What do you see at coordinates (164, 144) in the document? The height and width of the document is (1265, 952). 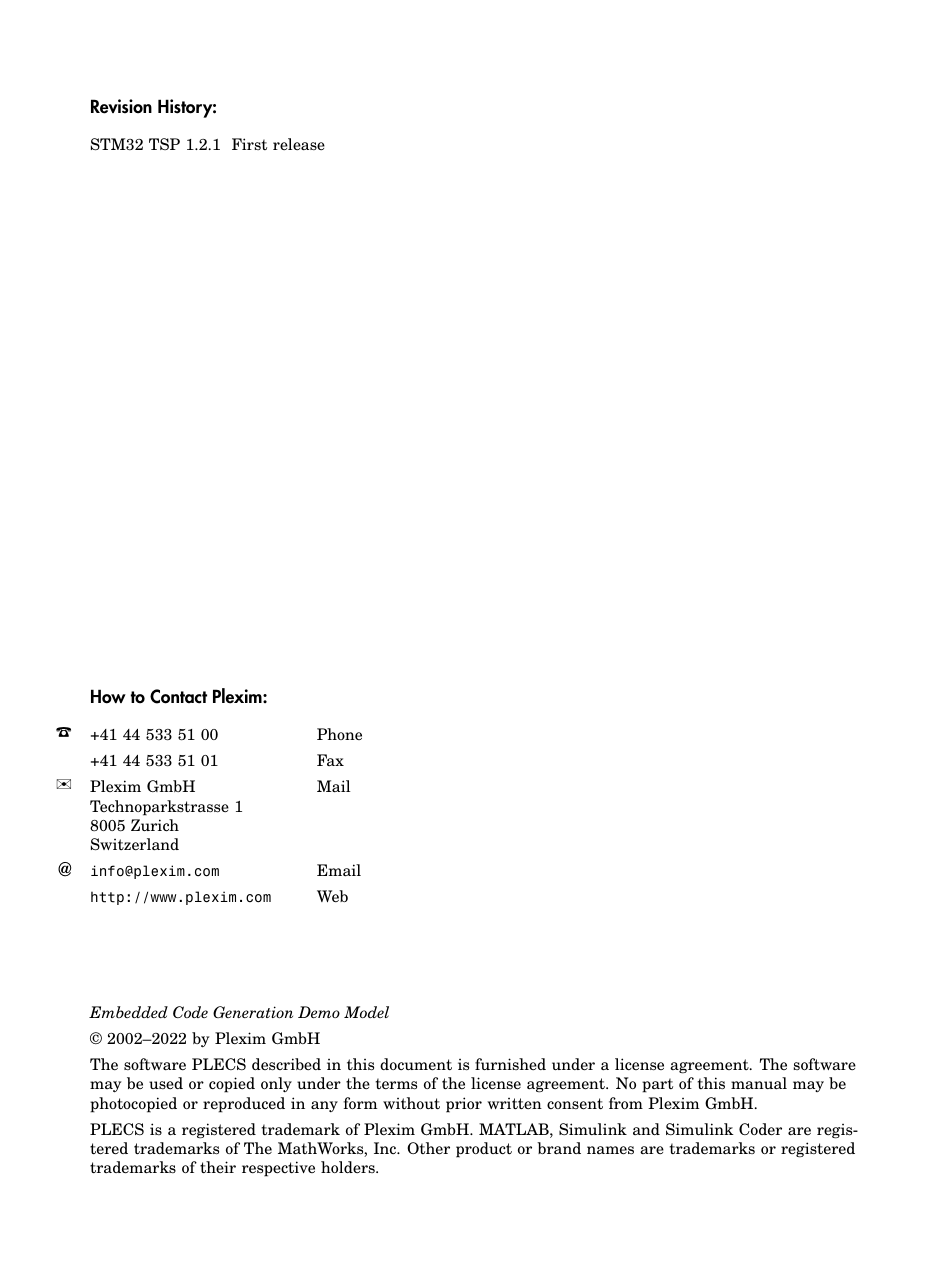 I see `TSP` at bounding box center [164, 144].
